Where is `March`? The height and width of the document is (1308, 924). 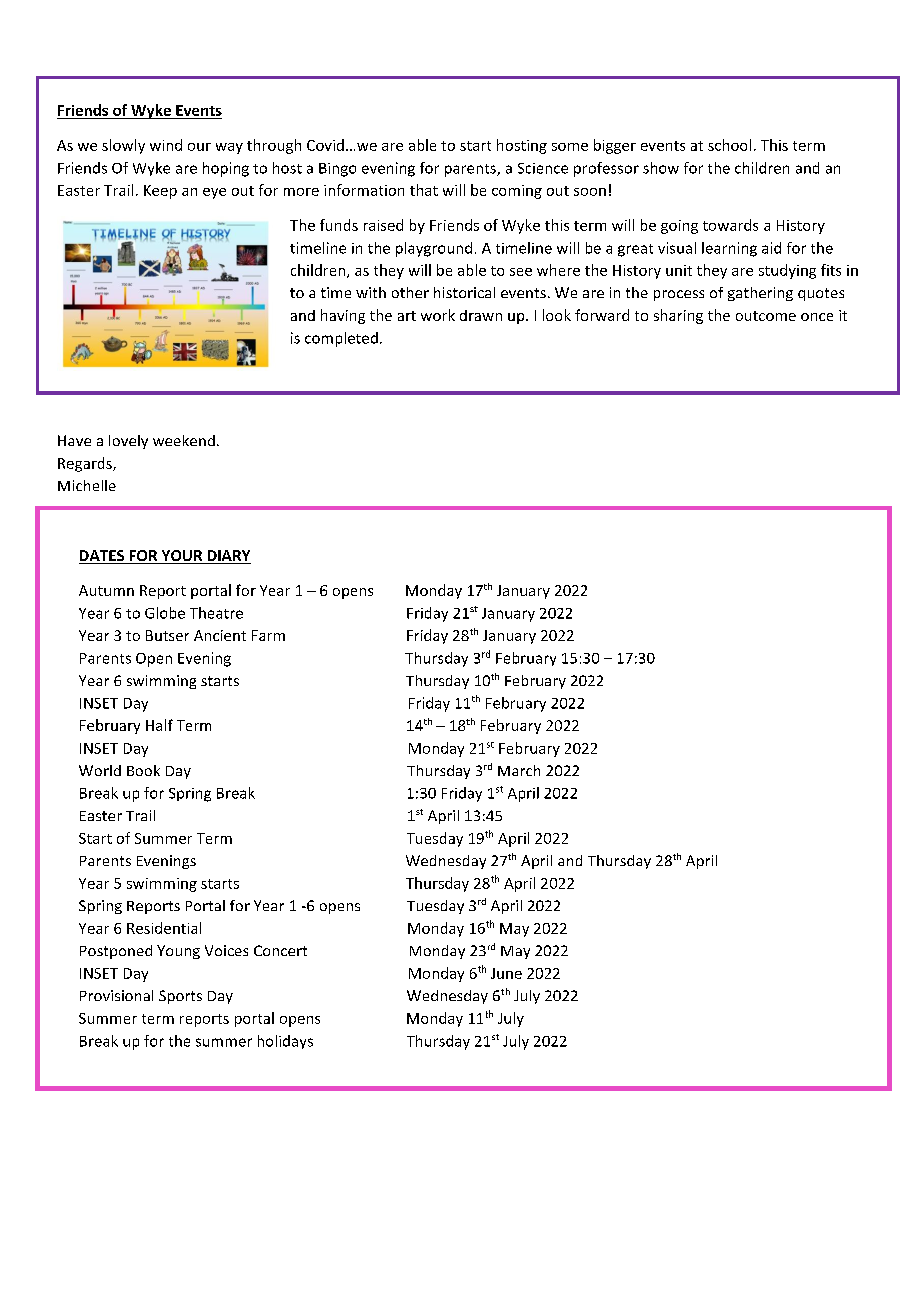
March is located at coordinates (519, 770).
